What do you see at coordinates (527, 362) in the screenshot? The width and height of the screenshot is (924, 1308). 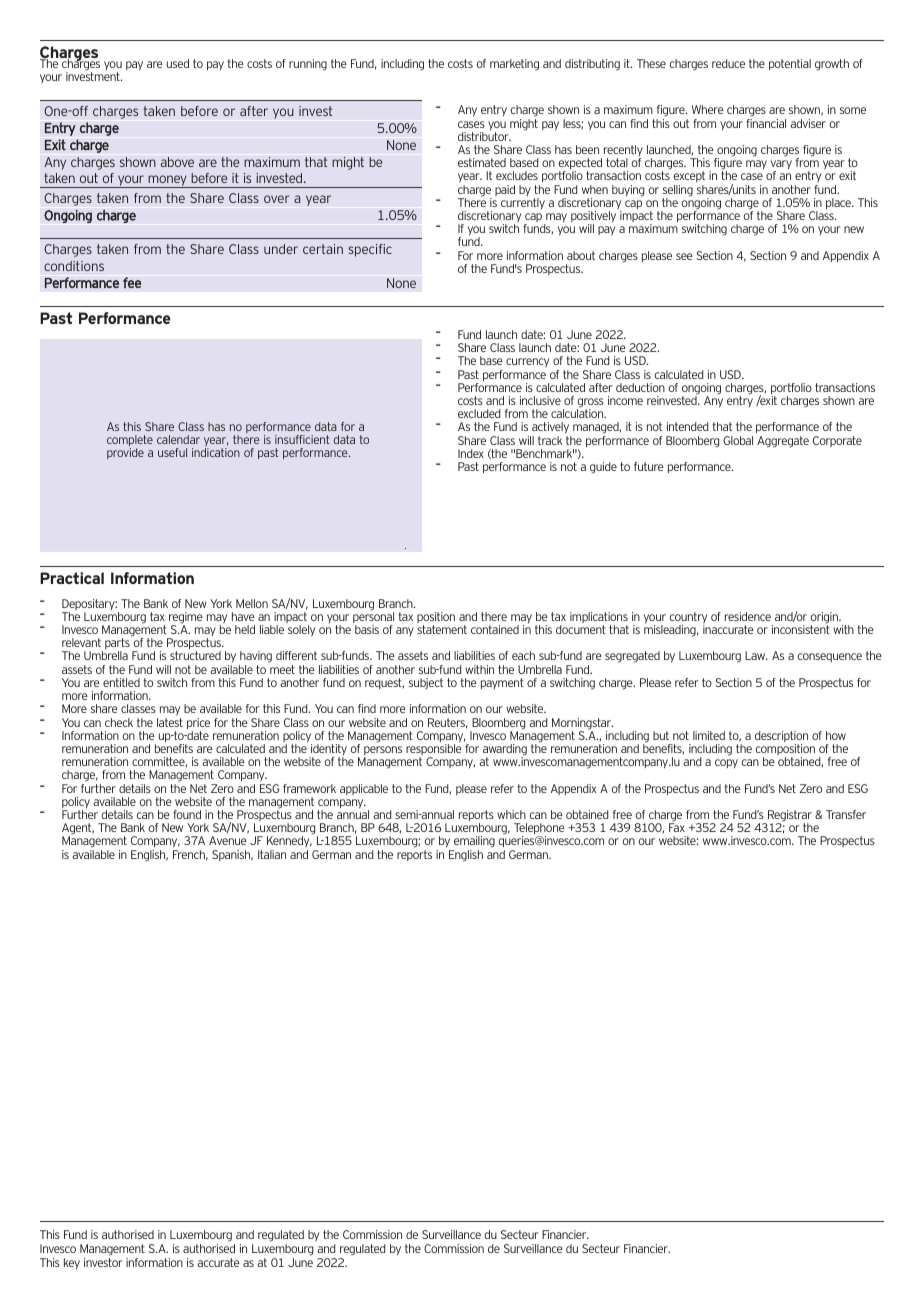 I see `currency` at bounding box center [527, 362].
